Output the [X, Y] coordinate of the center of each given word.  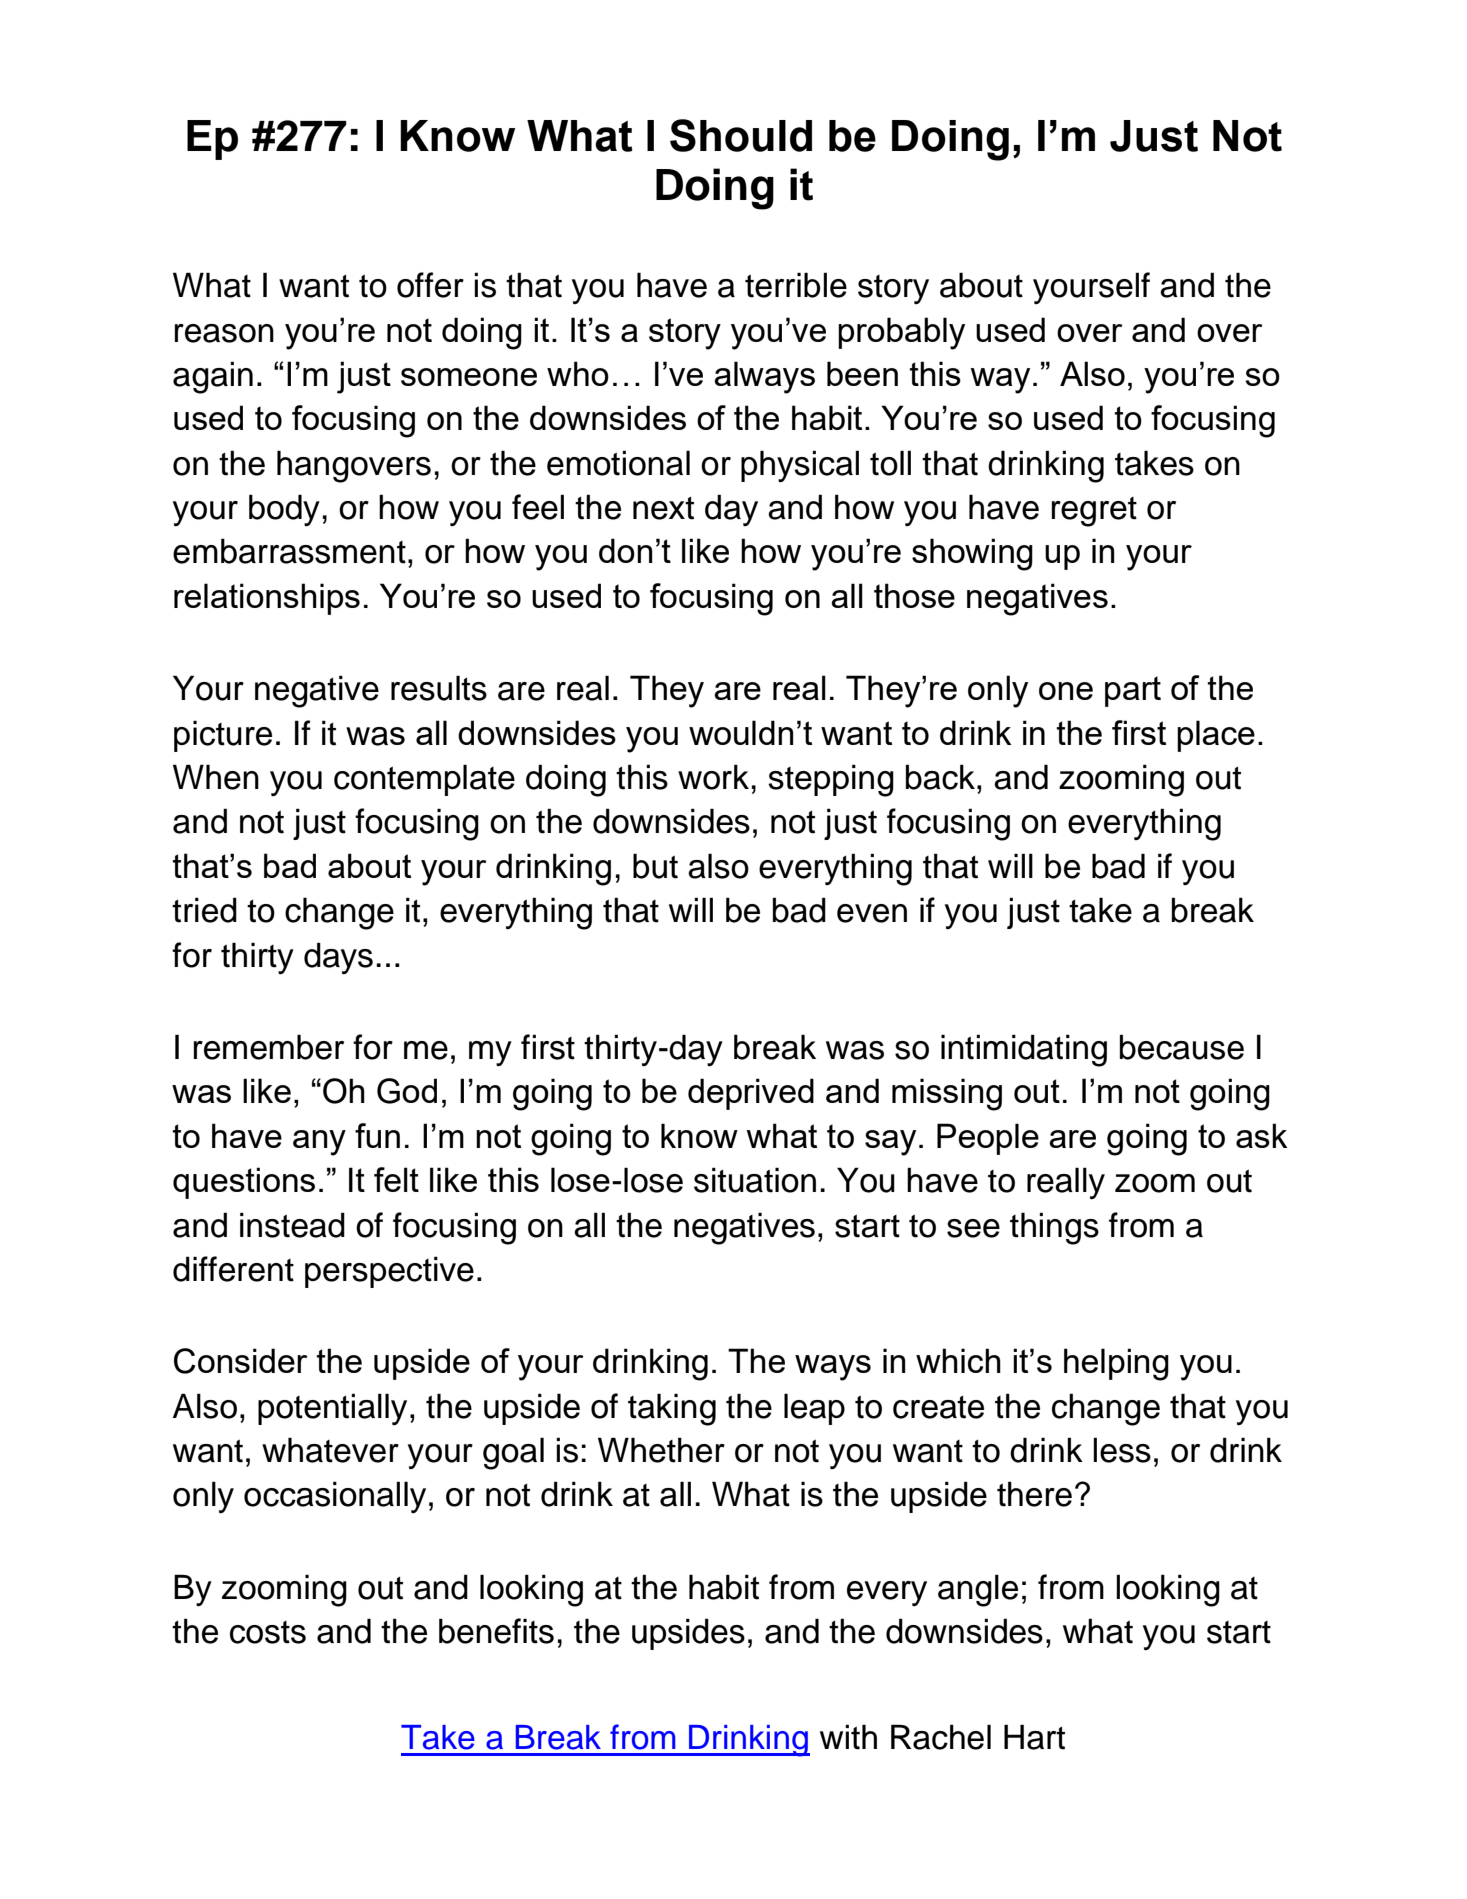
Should [741, 135]
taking [672, 1409]
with [848, 1737]
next [663, 508]
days [338, 958]
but [655, 866]
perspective [389, 1272]
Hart [1034, 1737]
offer [430, 285]
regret [1094, 512]
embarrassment [289, 551]
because [1182, 1047]
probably [901, 333]
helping [1116, 1364]
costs [268, 1632]
